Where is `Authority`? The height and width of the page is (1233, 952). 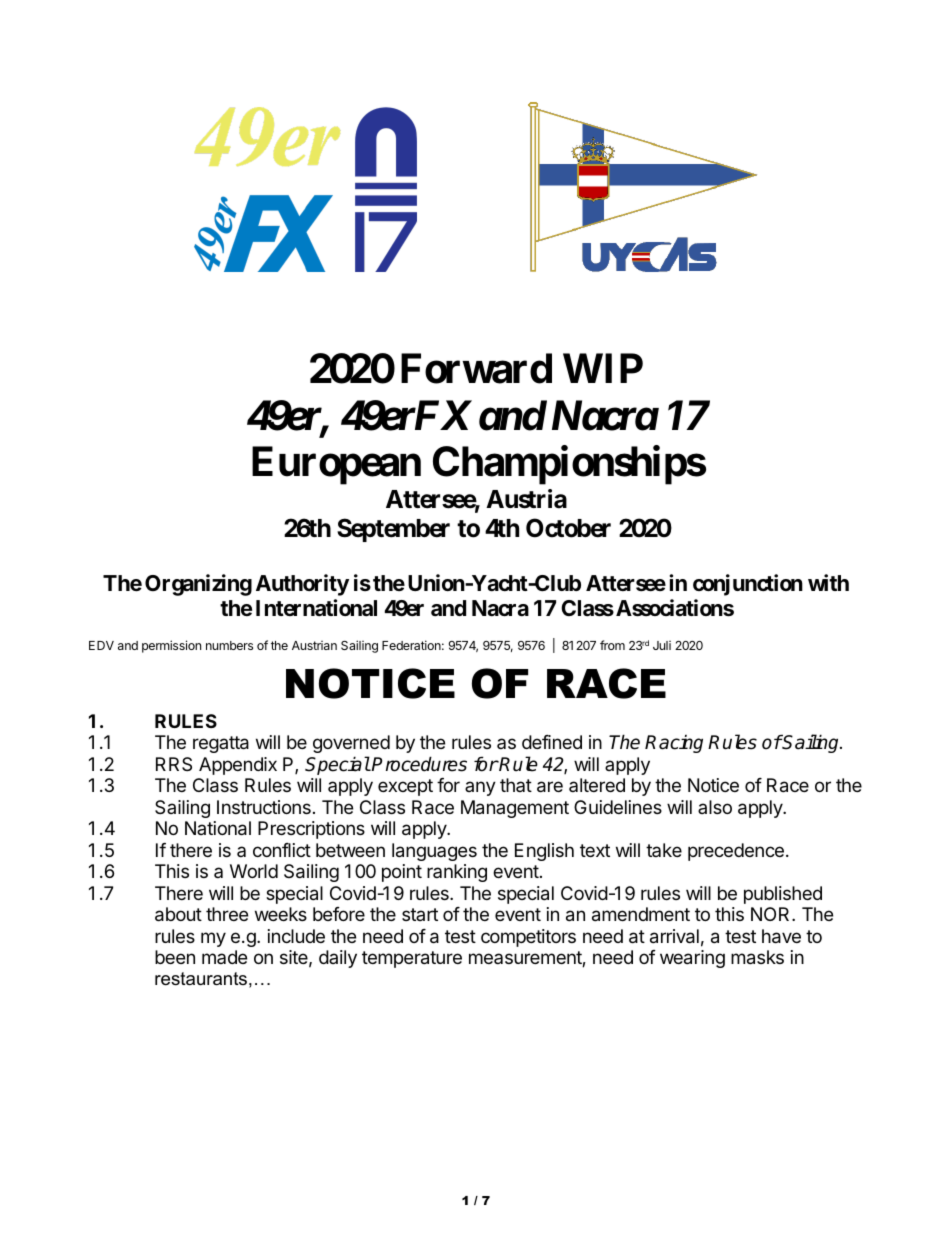
Authority is located at coordinates (302, 585).
